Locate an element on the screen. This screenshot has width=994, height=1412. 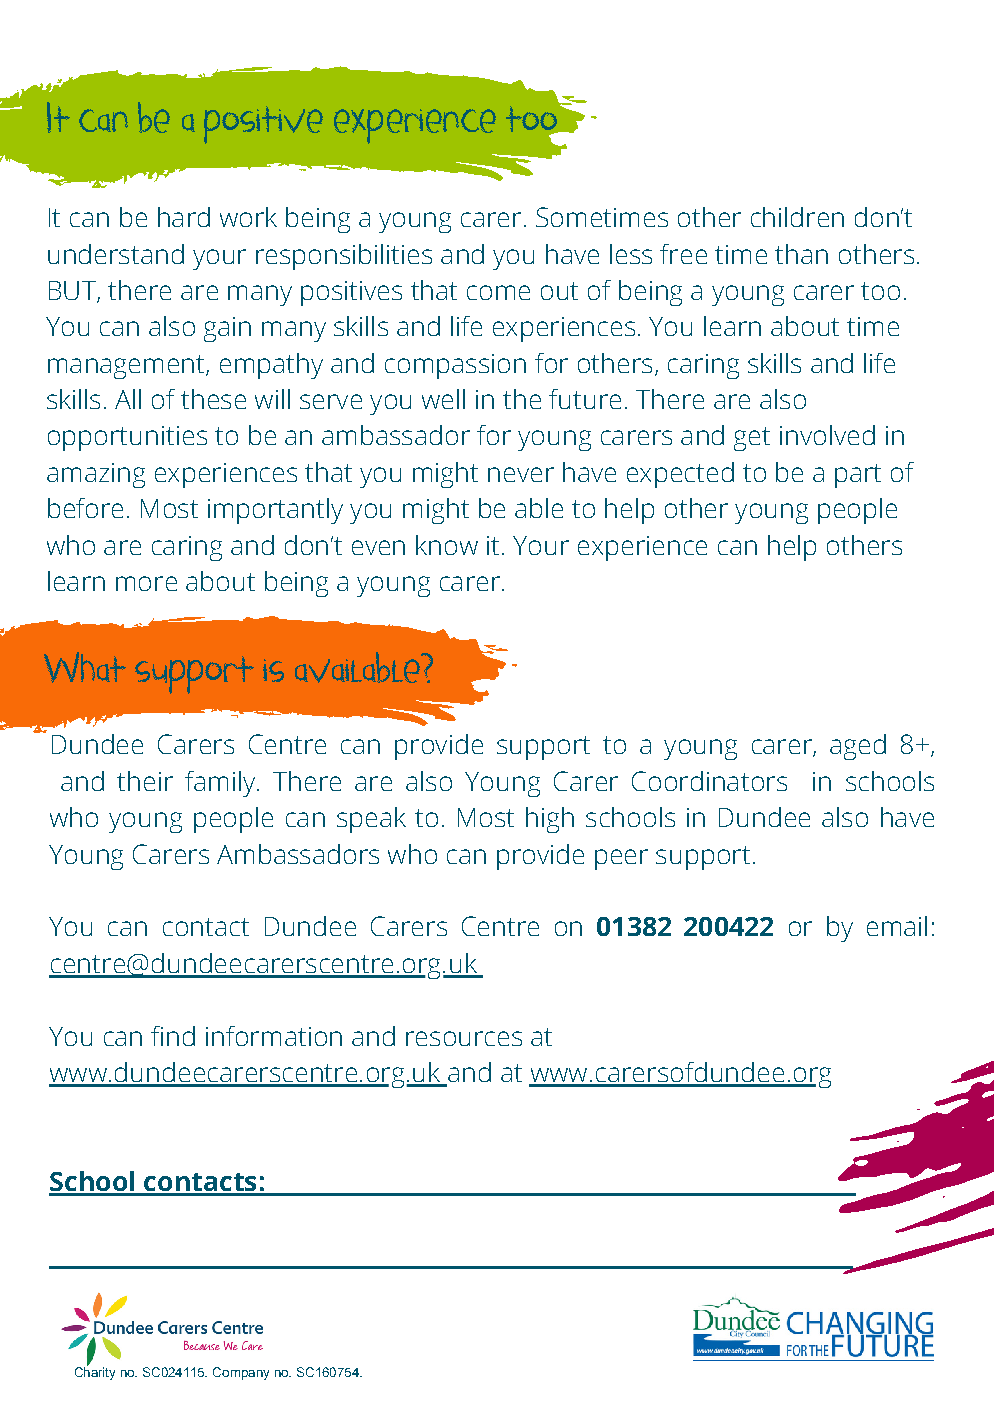
hard is located at coordinates (184, 217).
